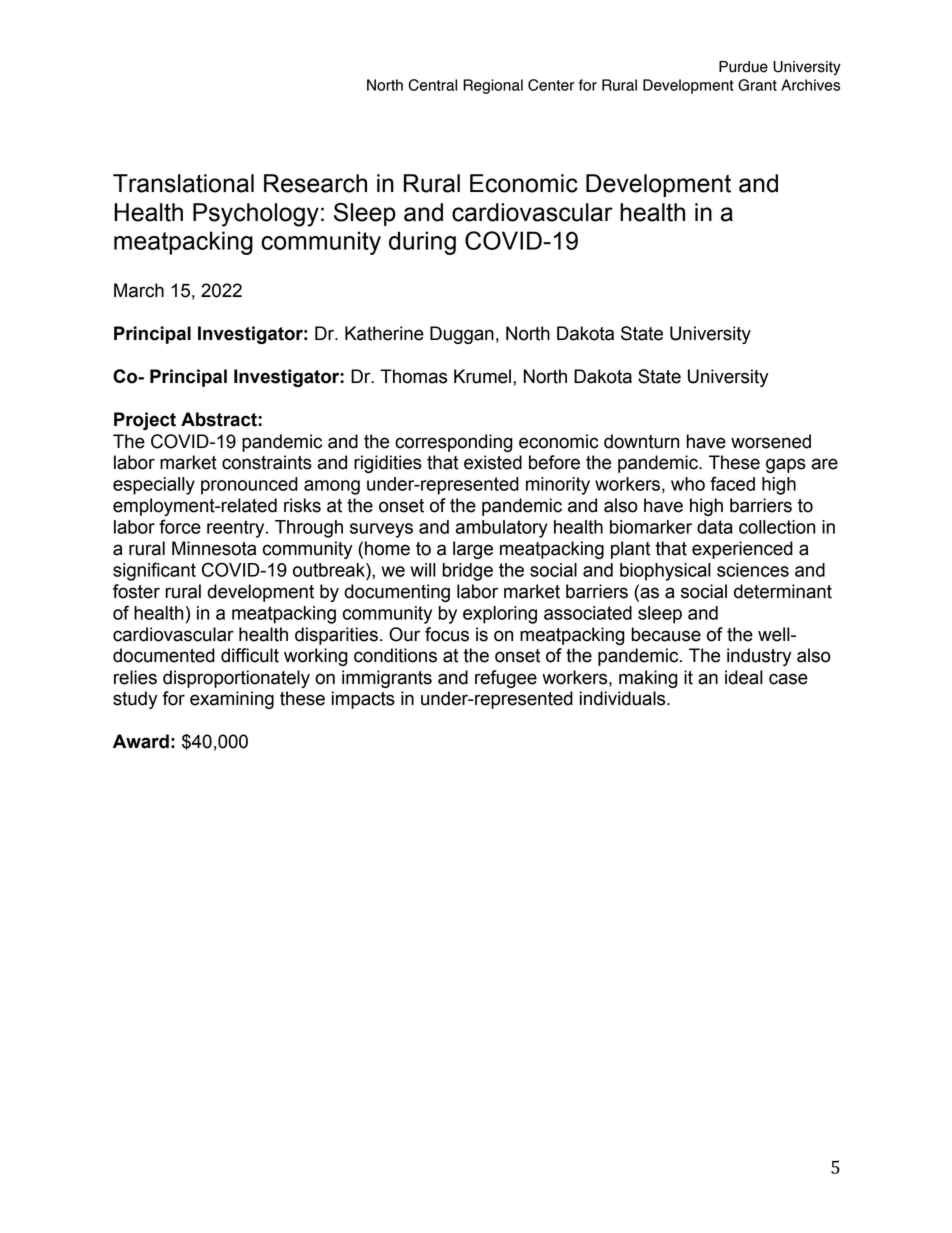 The width and height of the screenshot is (952, 1233). What do you see at coordinates (743, 67) in the screenshot?
I see `Purdue` at bounding box center [743, 67].
